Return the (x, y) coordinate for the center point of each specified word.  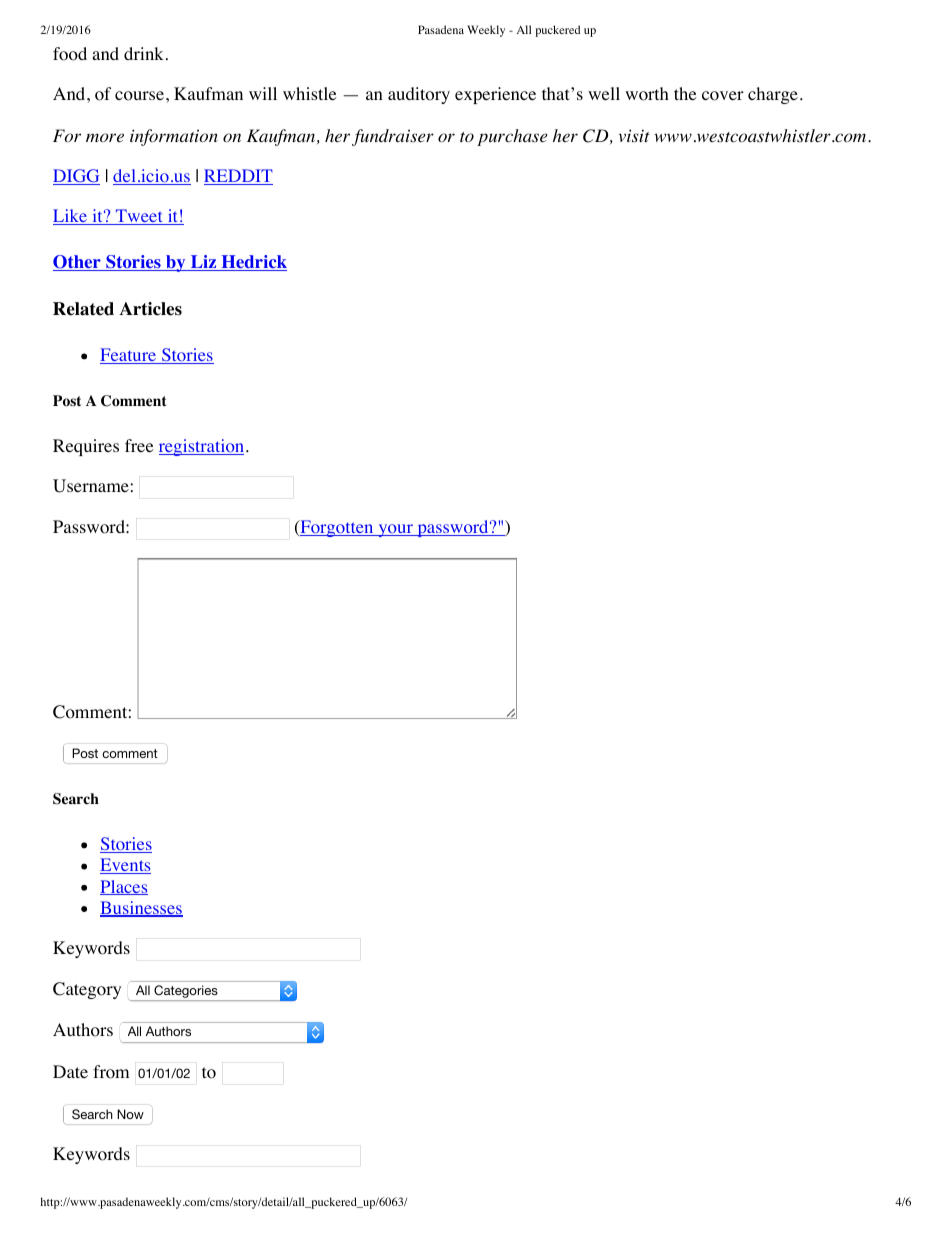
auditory (419, 95)
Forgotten (337, 528)
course (139, 96)
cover (723, 96)
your (395, 530)
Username (91, 486)
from (111, 1072)
